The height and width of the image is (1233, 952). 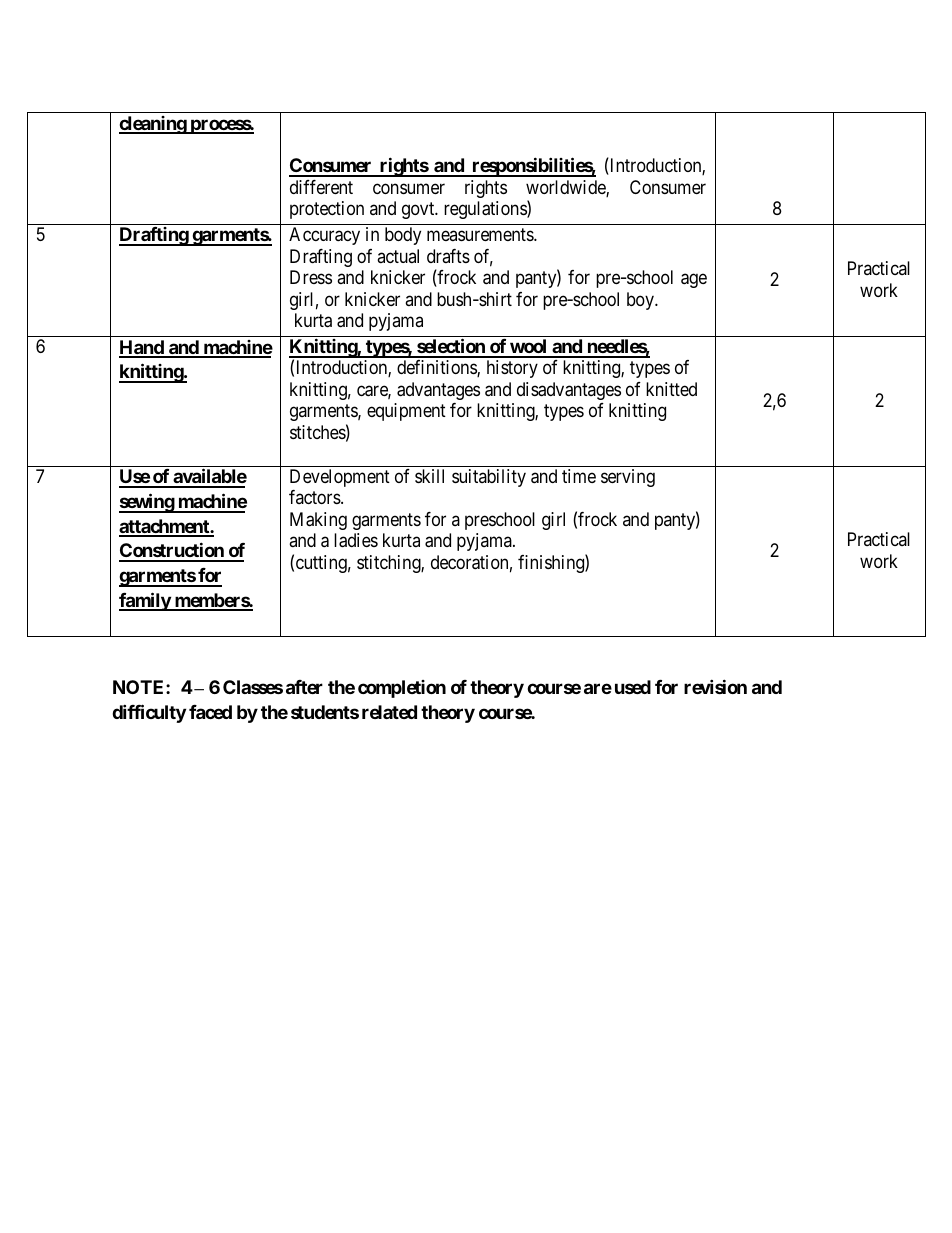 What do you see at coordinates (172, 552) in the image?
I see `Construction` at bounding box center [172, 552].
